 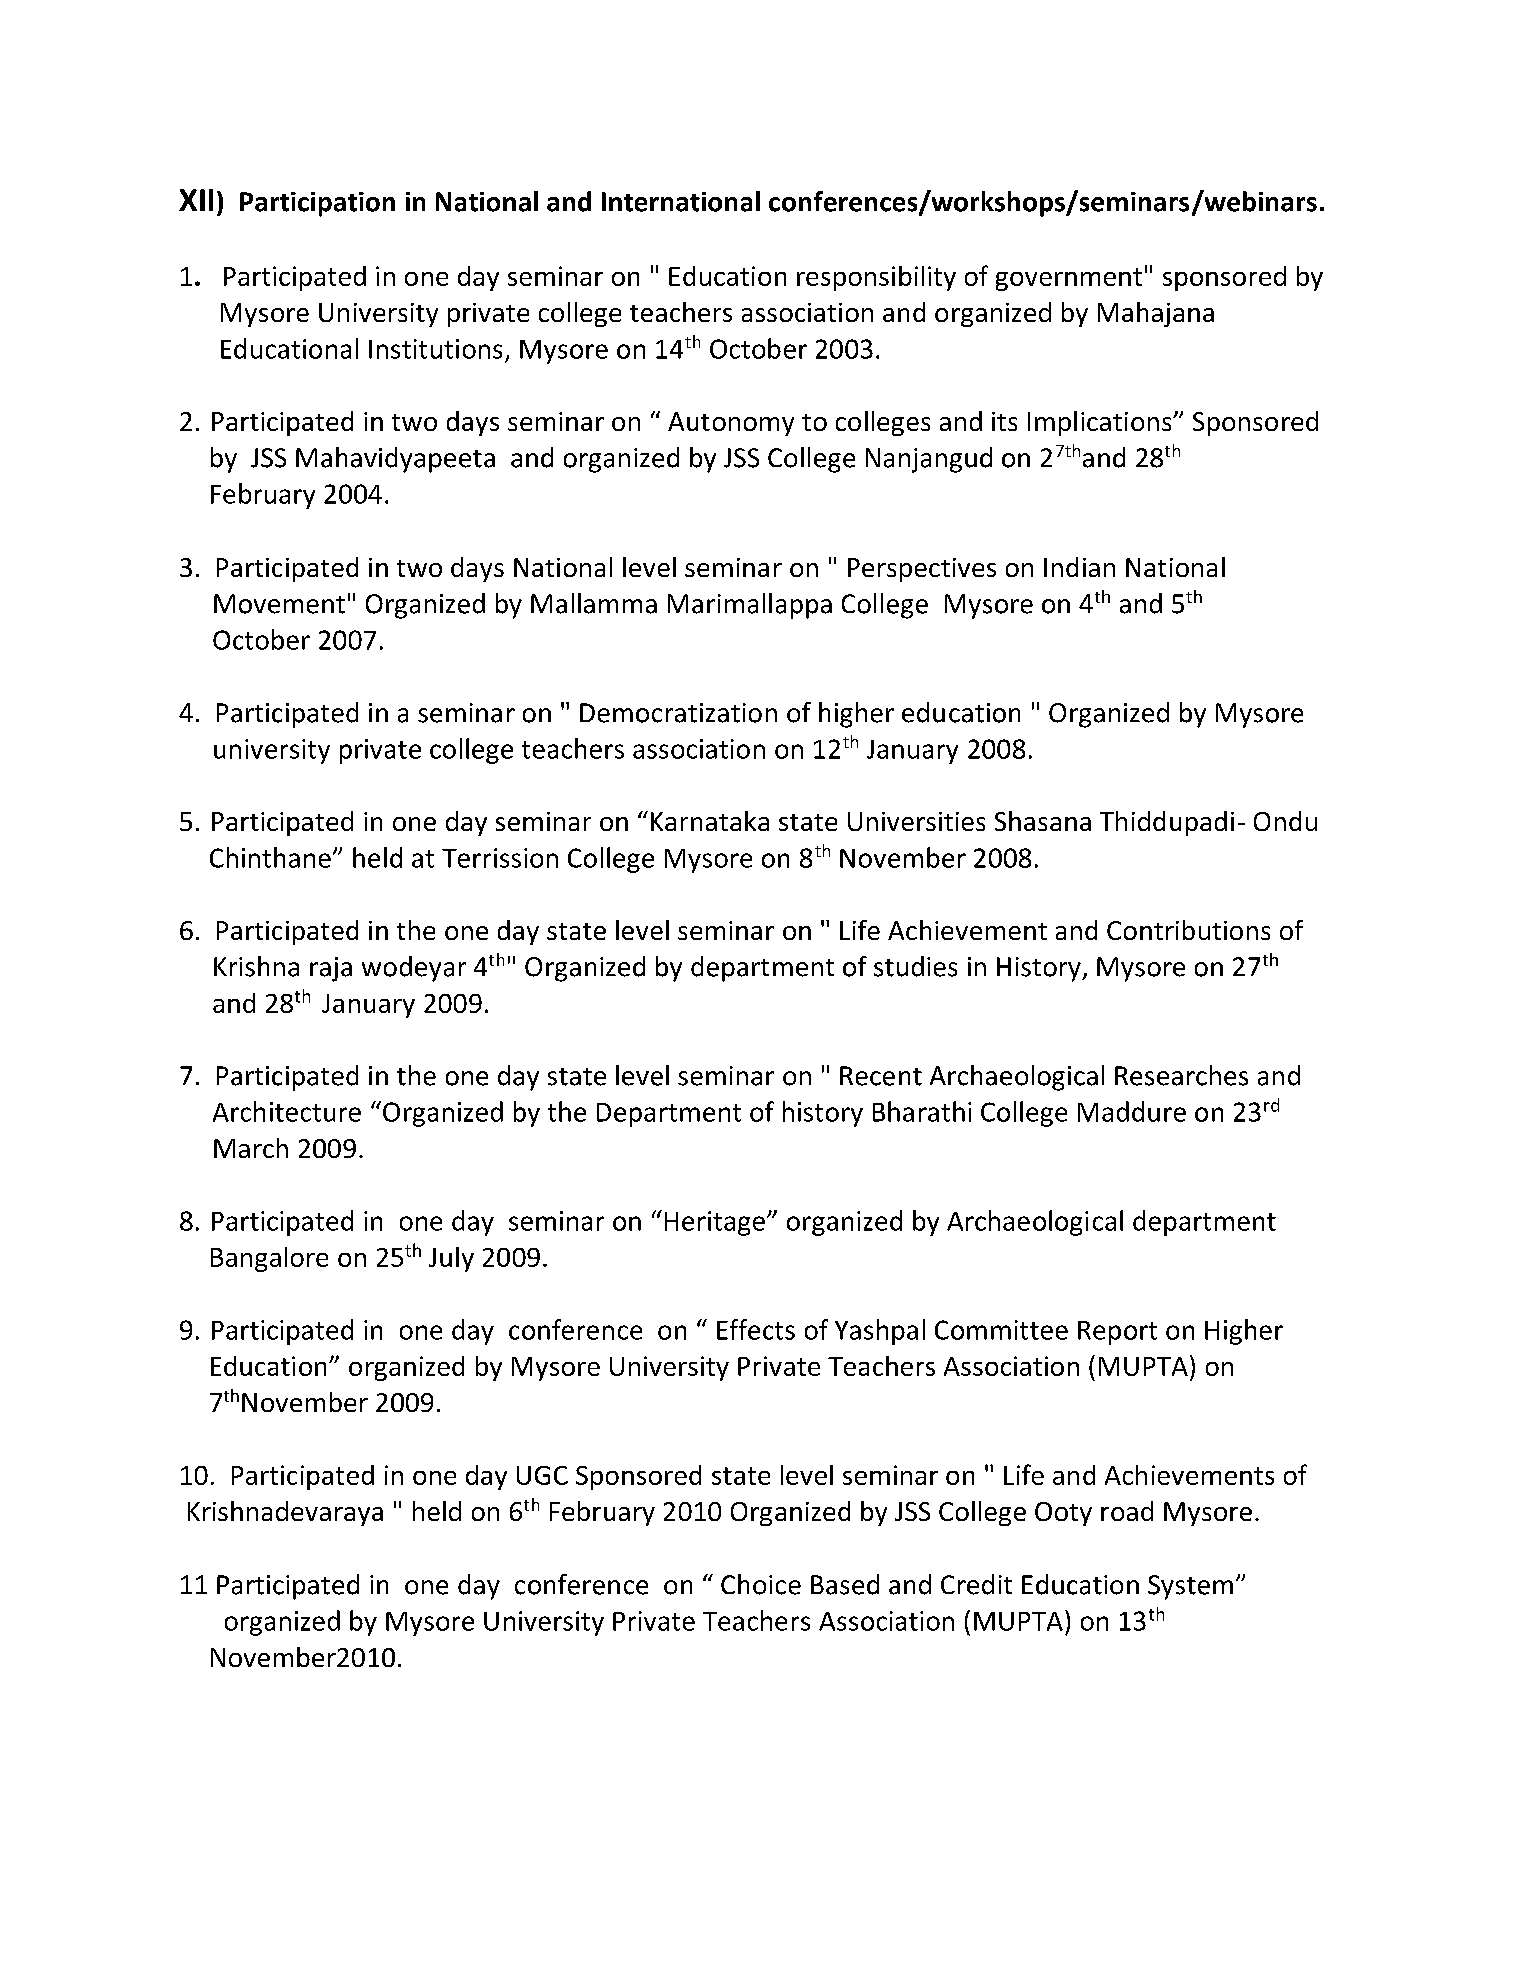 What do you see at coordinates (331, 969) in the page?
I see `raja` at bounding box center [331, 969].
